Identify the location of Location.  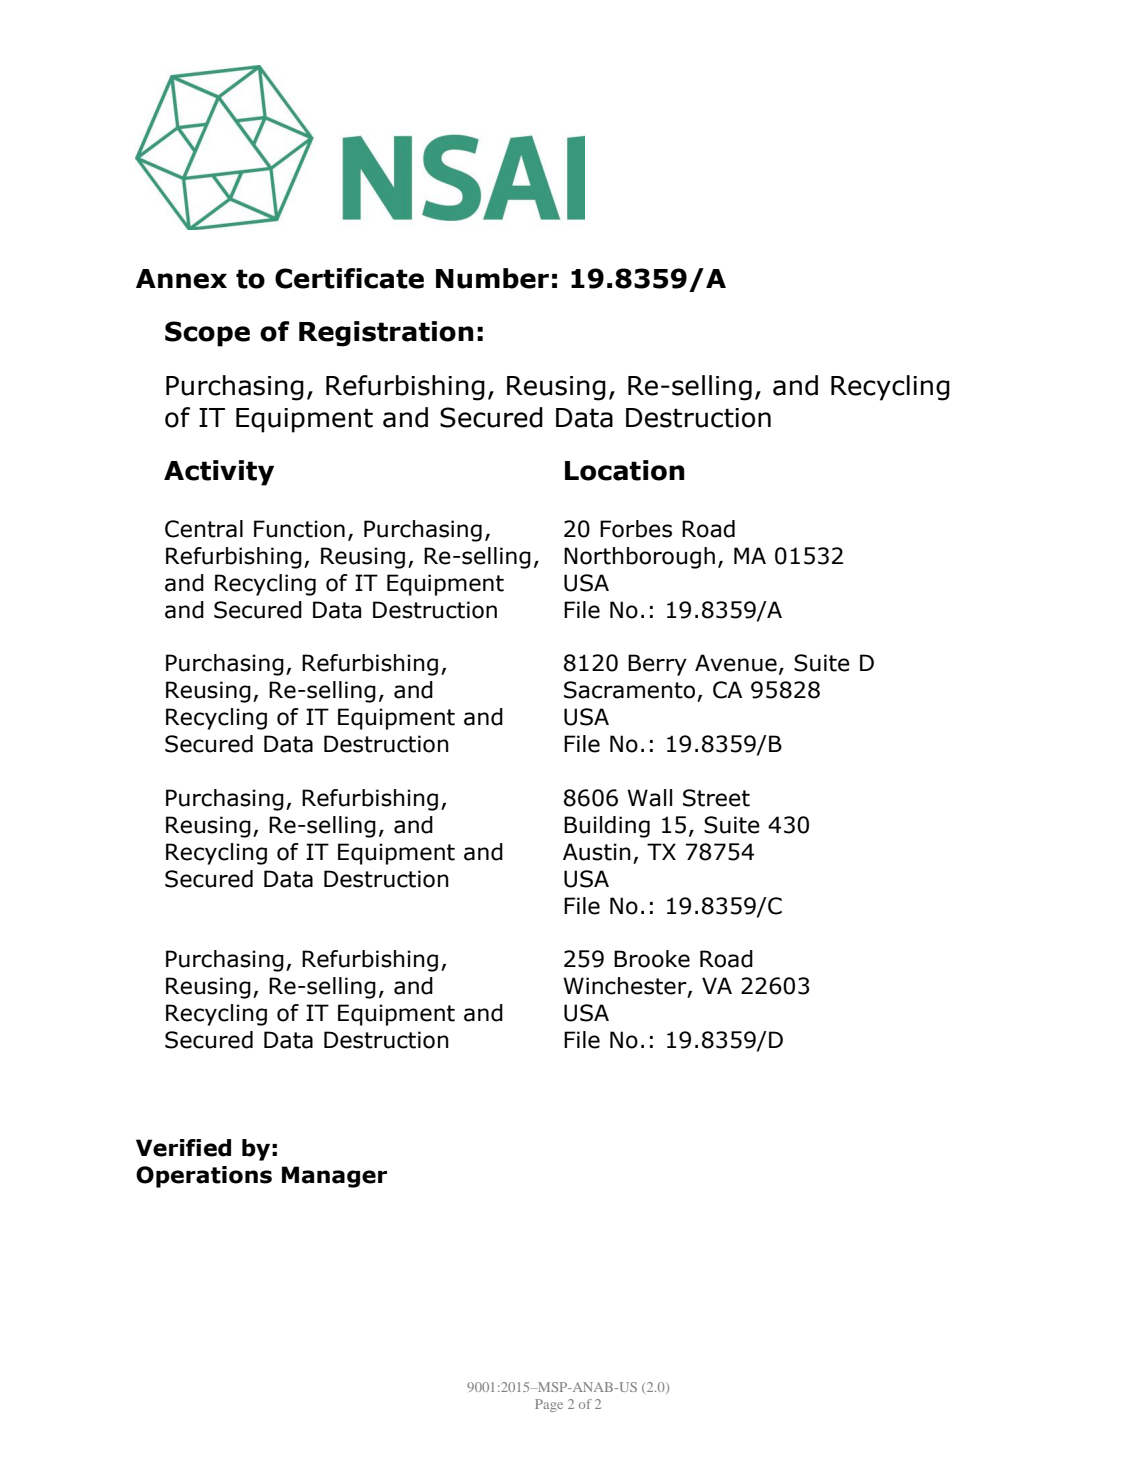
(625, 470).
